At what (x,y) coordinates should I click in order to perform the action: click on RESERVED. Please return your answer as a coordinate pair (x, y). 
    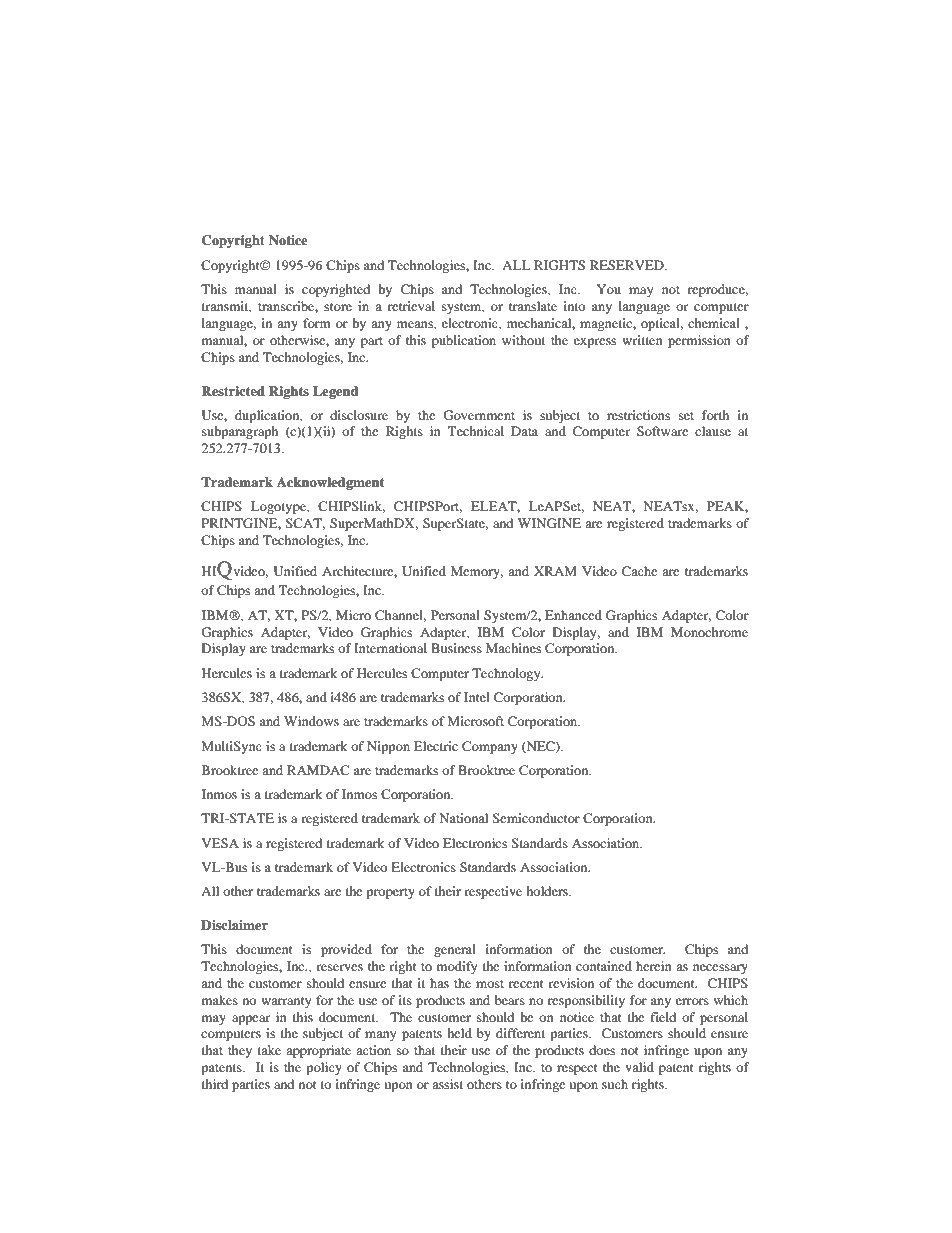
    Looking at the image, I should click on (628, 265).
